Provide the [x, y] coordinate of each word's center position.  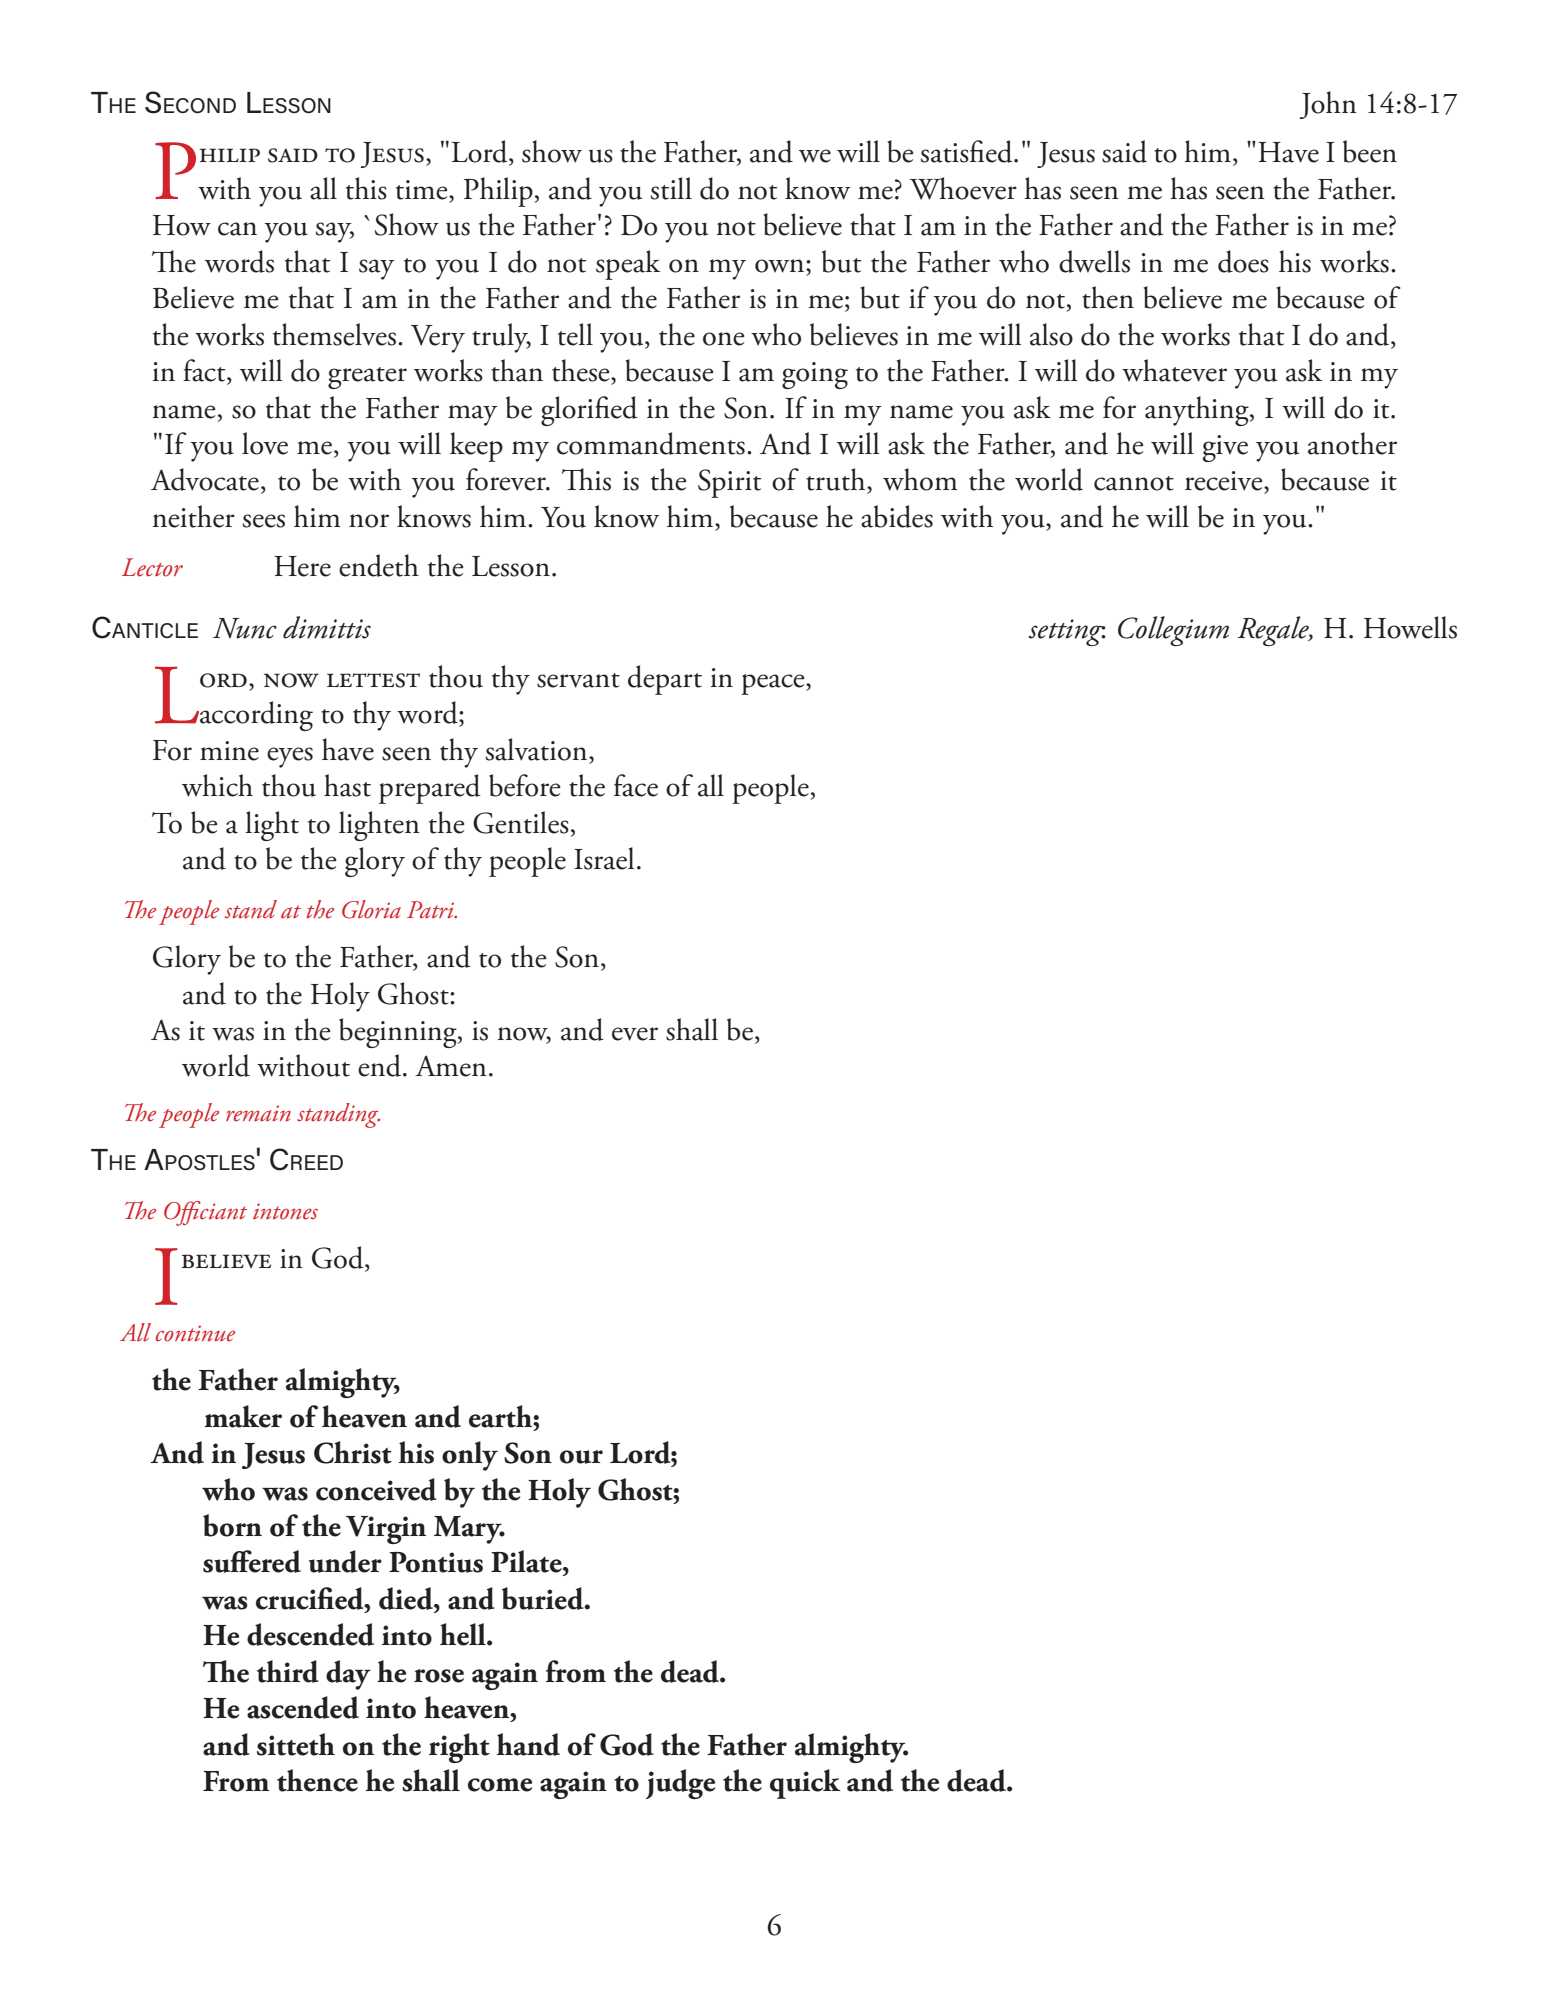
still [671, 188]
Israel [604, 858]
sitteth [296, 1744]
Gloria [371, 909]
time [423, 190]
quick [805, 1784]
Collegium [1173, 631]
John [1328, 105]
